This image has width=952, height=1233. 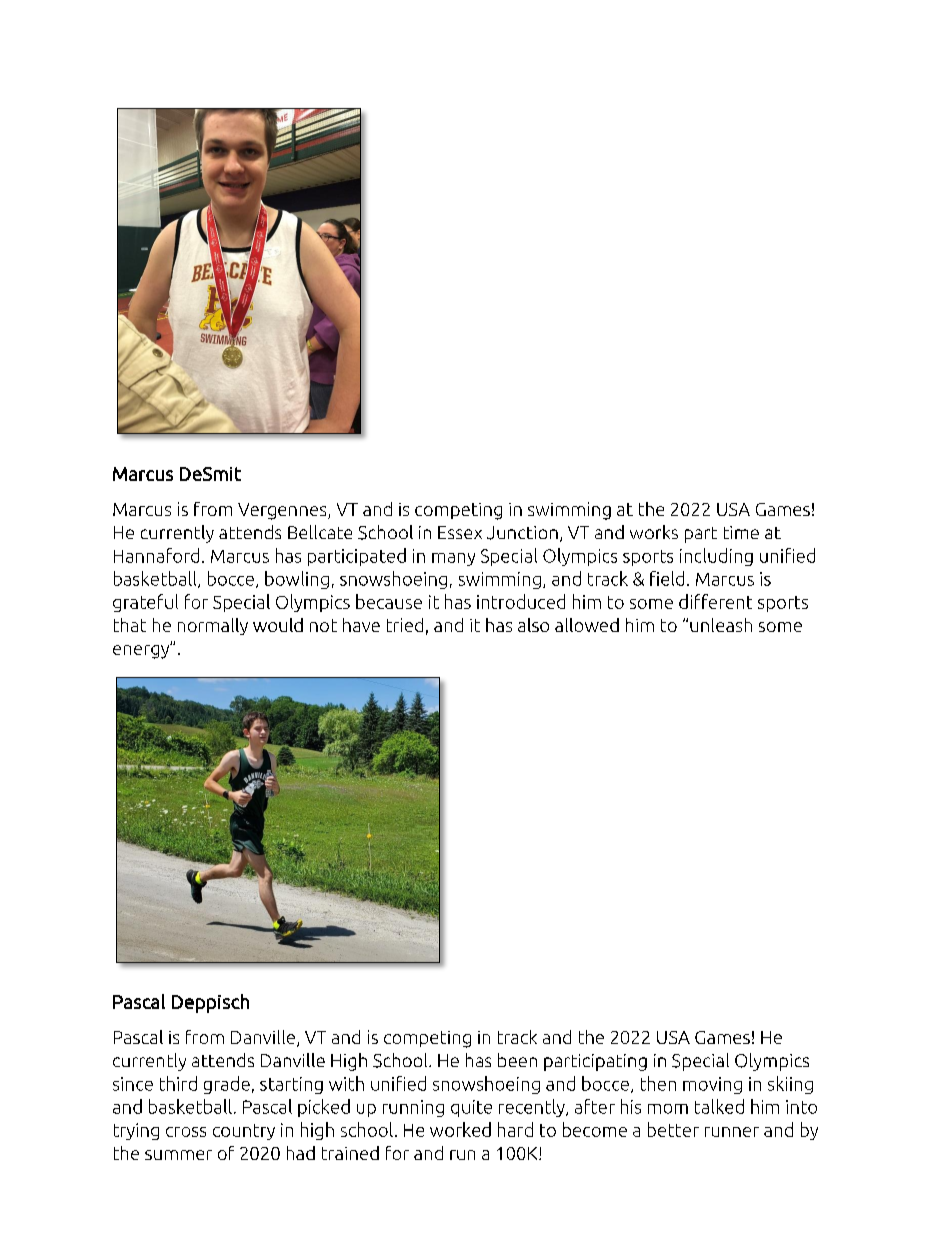 I want to click on allowed, so click(x=587, y=625).
